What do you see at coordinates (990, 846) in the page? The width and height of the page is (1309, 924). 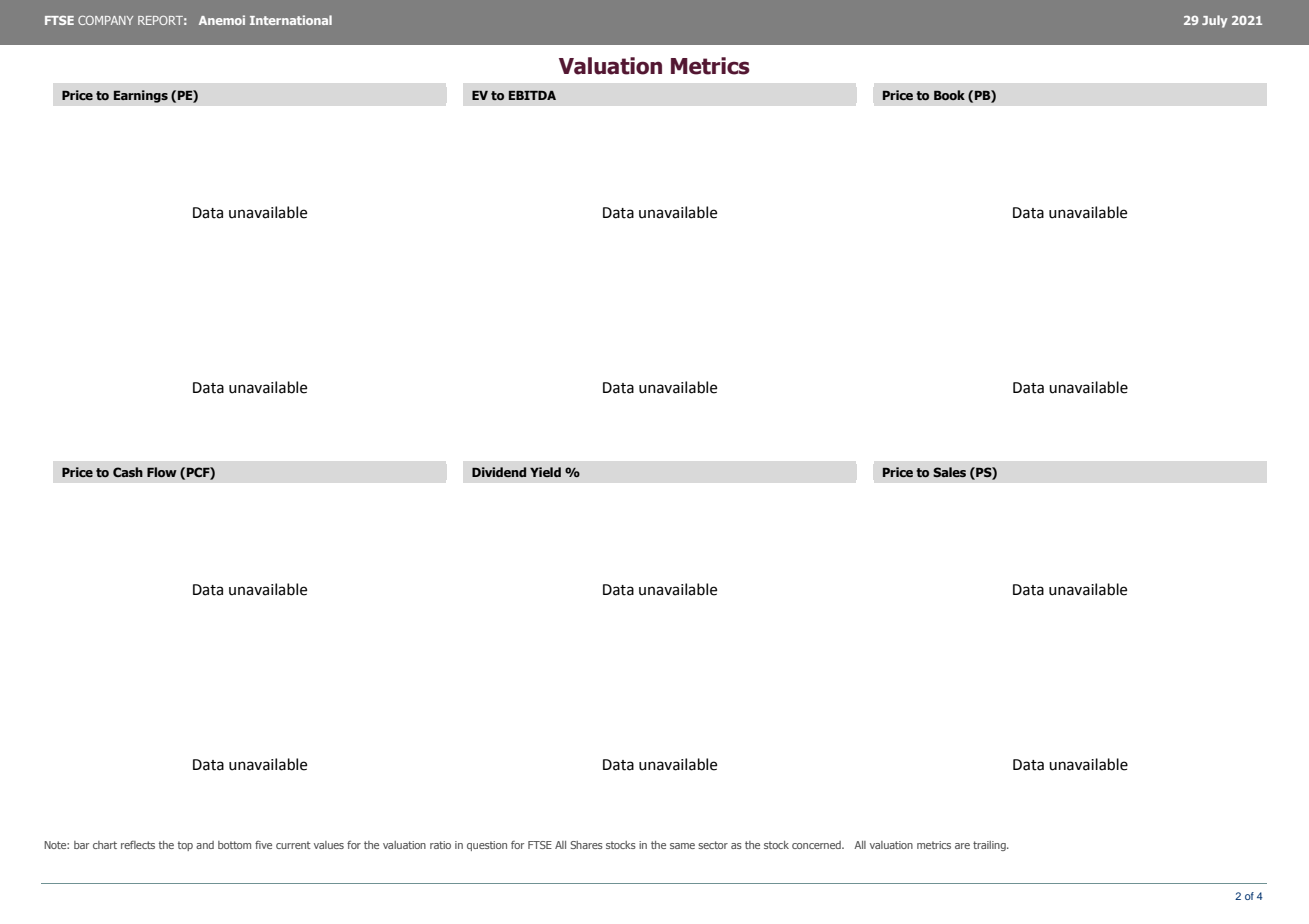 I see `trailing` at bounding box center [990, 846].
